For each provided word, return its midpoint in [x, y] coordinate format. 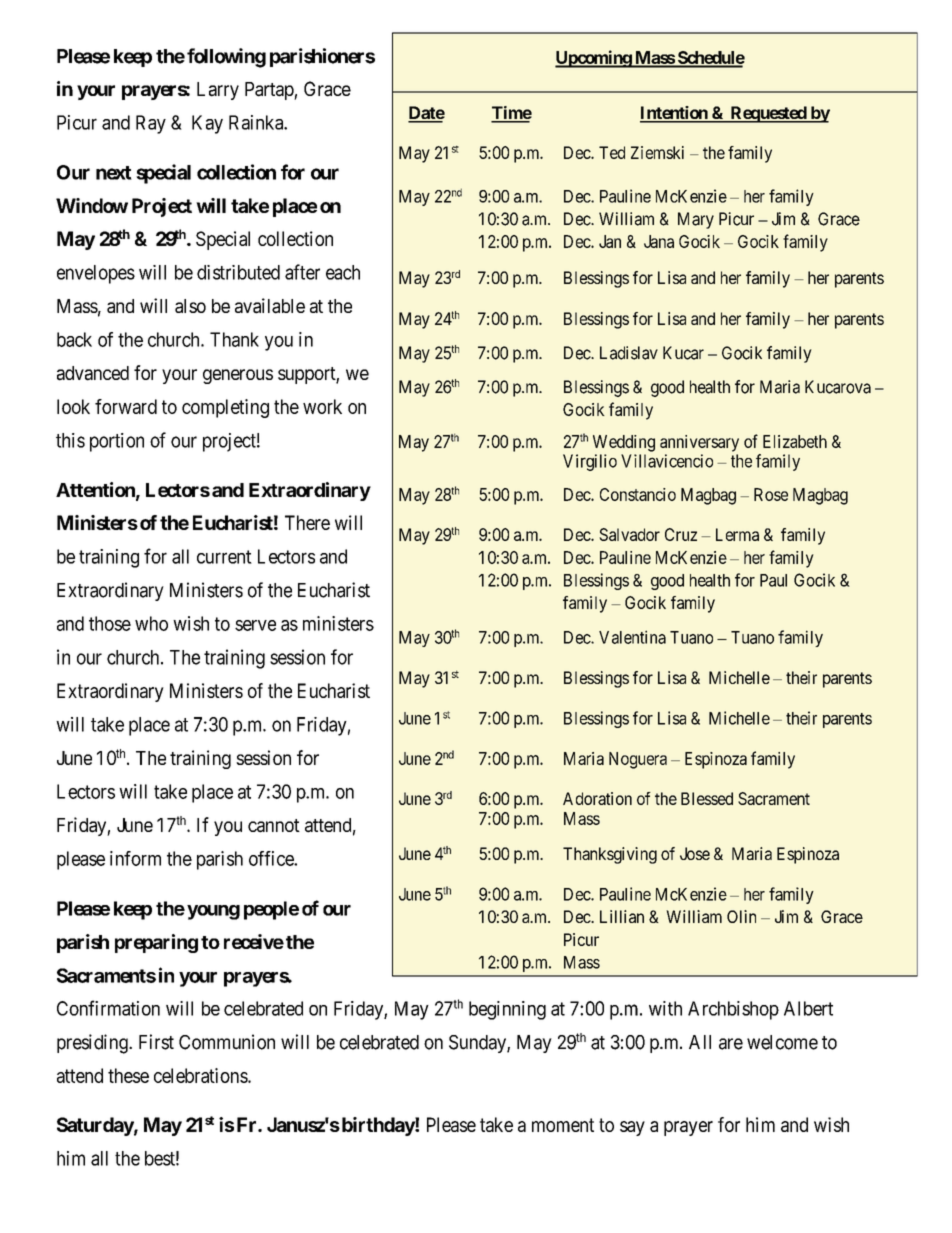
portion [117, 442]
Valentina [632, 637]
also [190, 306]
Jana [659, 241]
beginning [507, 1010]
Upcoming [594, 59]
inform [135, 858]
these [128, 1075]
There [307, 522]
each [343, 272]
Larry [218, 91]
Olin [741, 916]
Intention [675, 114]
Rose [771, 494]
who [151, 623]
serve [255, 625]
